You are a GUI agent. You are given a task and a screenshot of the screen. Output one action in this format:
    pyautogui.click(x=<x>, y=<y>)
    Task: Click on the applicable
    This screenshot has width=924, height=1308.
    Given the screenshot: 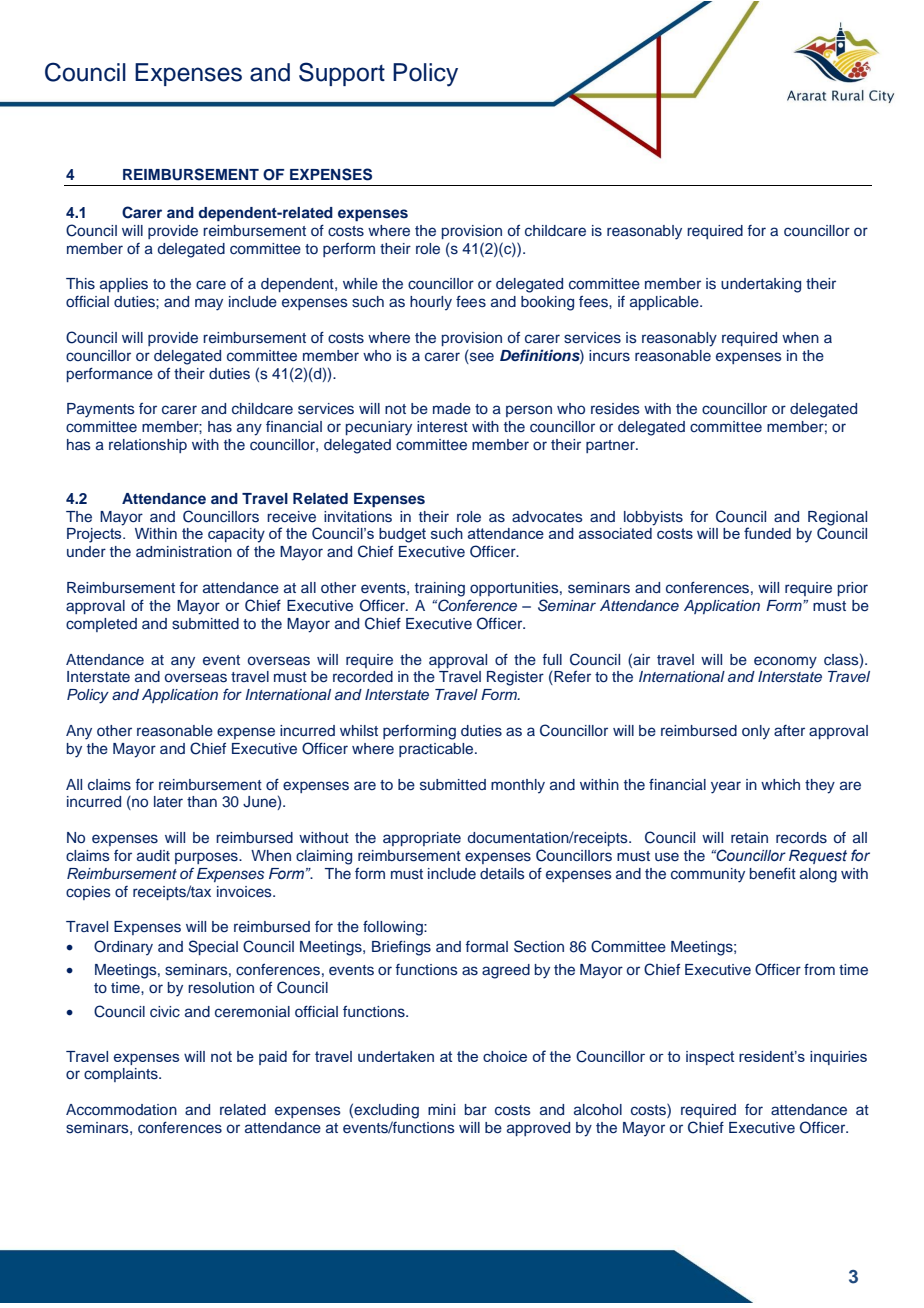 What is the action you would take?
    pyautogui.click(x=665, y=303)
